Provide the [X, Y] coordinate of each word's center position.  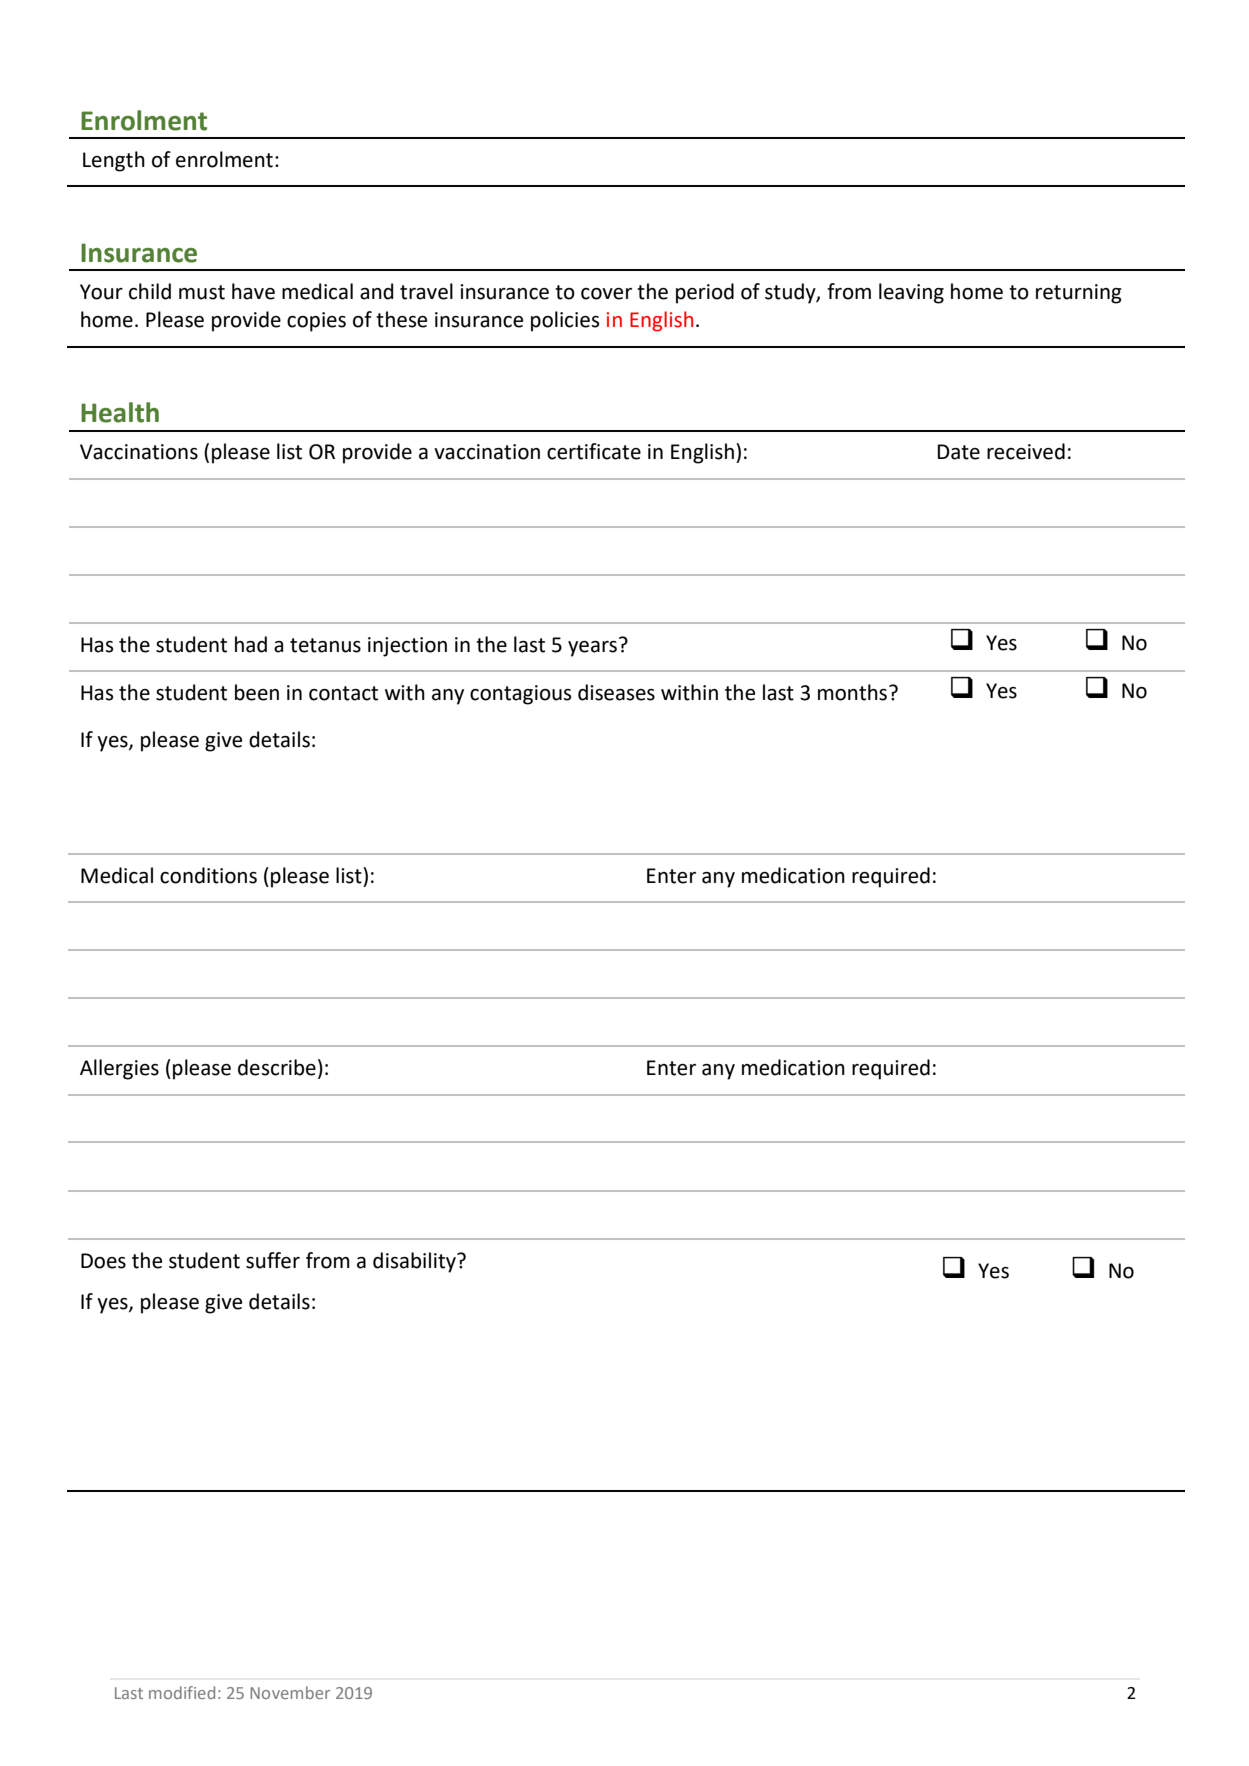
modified [182, 1692]
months [854, 692]
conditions [208, 875]
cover [606, 294]
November [290, 1692]
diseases [616, 692]
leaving [911, 293]
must [202, 292]
